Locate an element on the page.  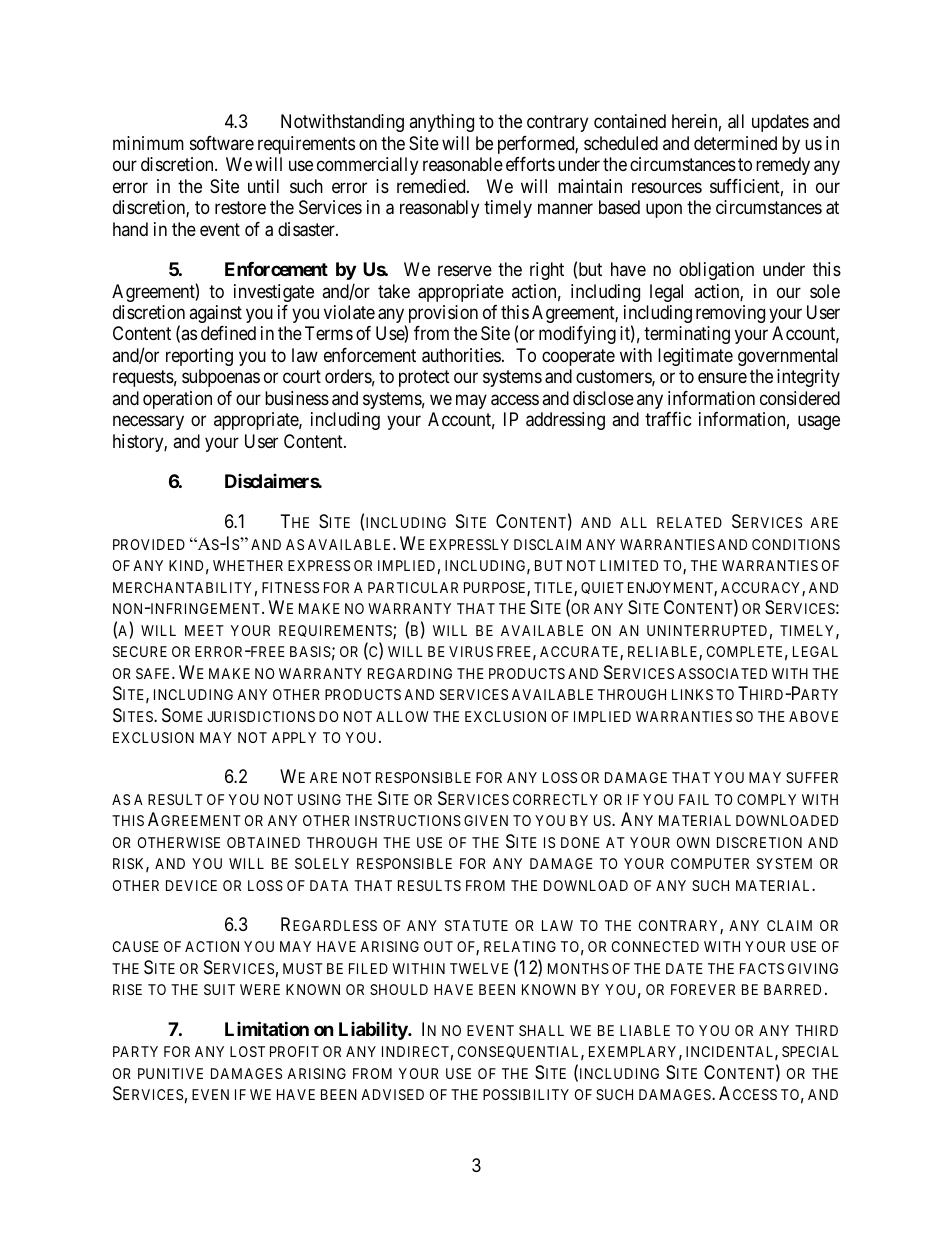
software is located at coordinates (222, 143).
